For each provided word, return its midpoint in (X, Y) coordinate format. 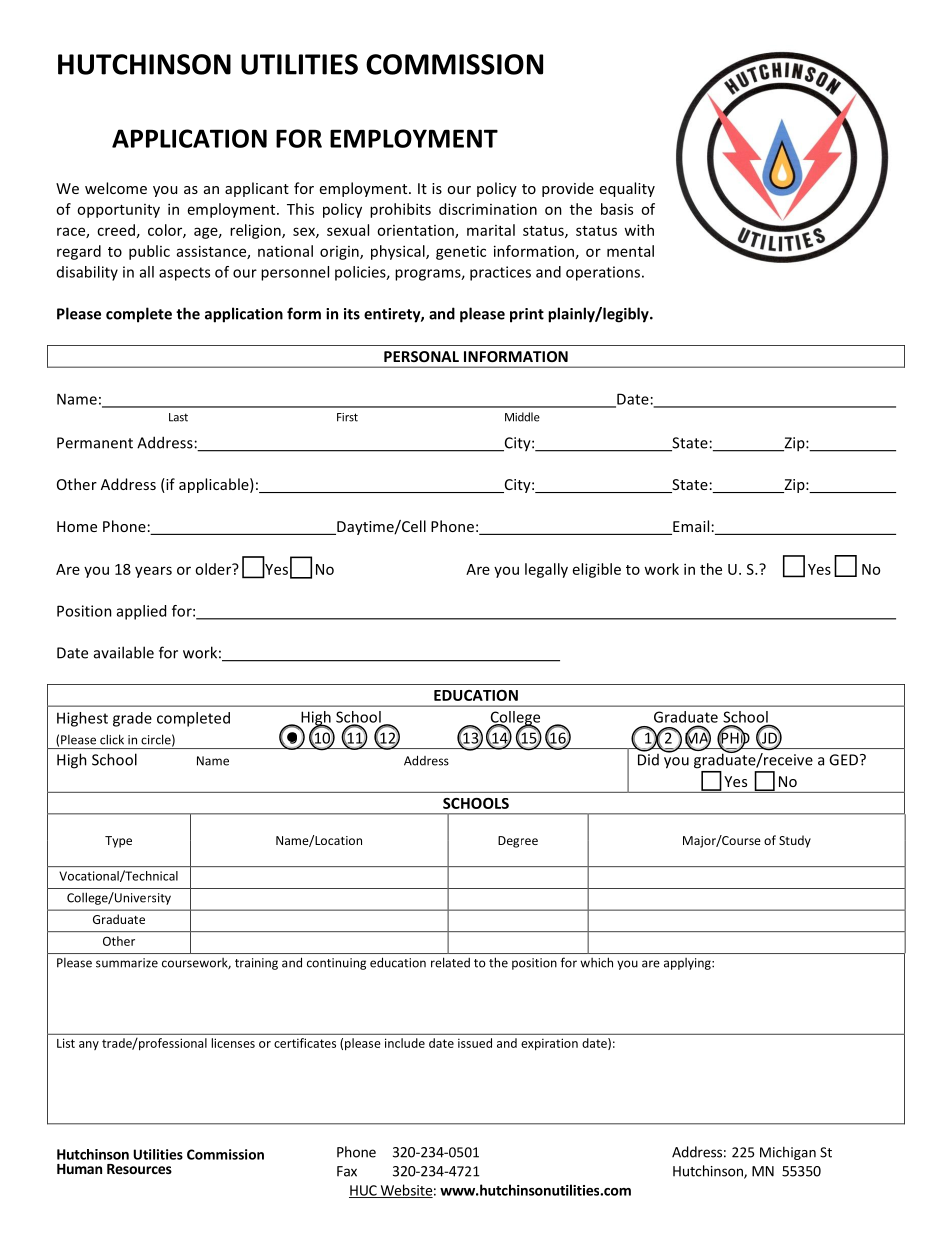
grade (132, 719)
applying (688, 964)
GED (845, 760)
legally (546, 570)
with (639, 230)
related (450, 962)
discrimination (488, 209)
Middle (522, 417)
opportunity (118, 211)
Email (690, 527)
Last (178, 417)
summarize (127, 963)
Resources (139, 1169)
